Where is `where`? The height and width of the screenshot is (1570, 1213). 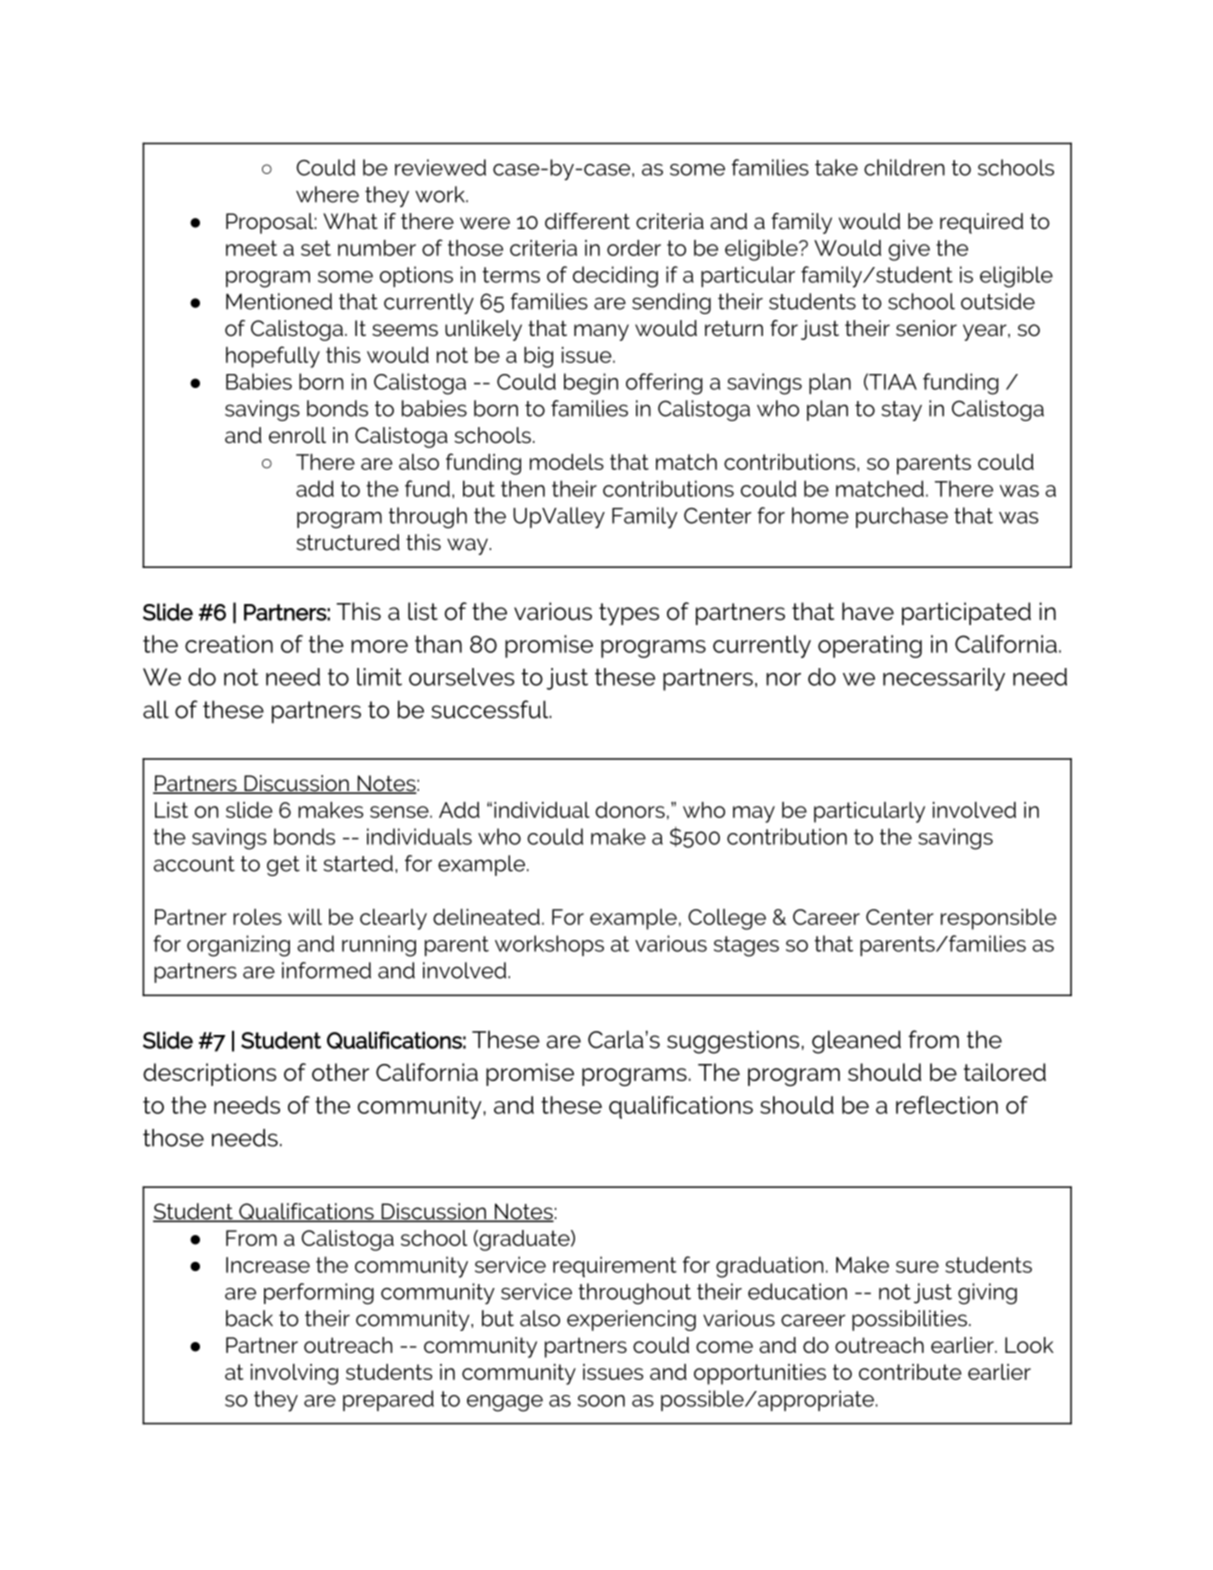
where is located at coordinates (327, 194).
